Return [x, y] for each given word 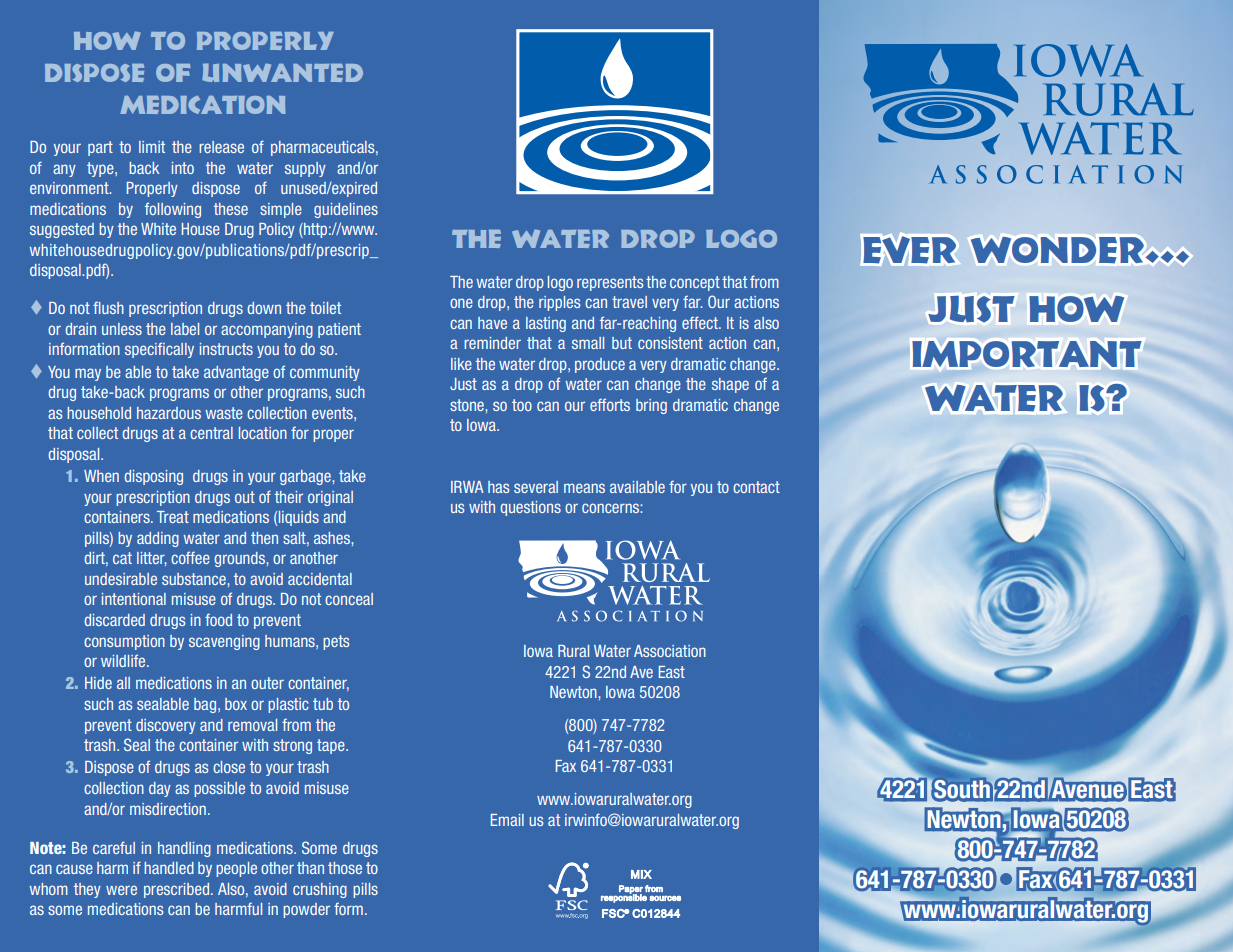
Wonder [1057, 250]
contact [756, 487]
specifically [159, 350]
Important [1027, 354]
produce [600, 365]
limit [152, 147]
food [218, 620]
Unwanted [282, 72]
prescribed [176, 890]
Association [670, 651]
